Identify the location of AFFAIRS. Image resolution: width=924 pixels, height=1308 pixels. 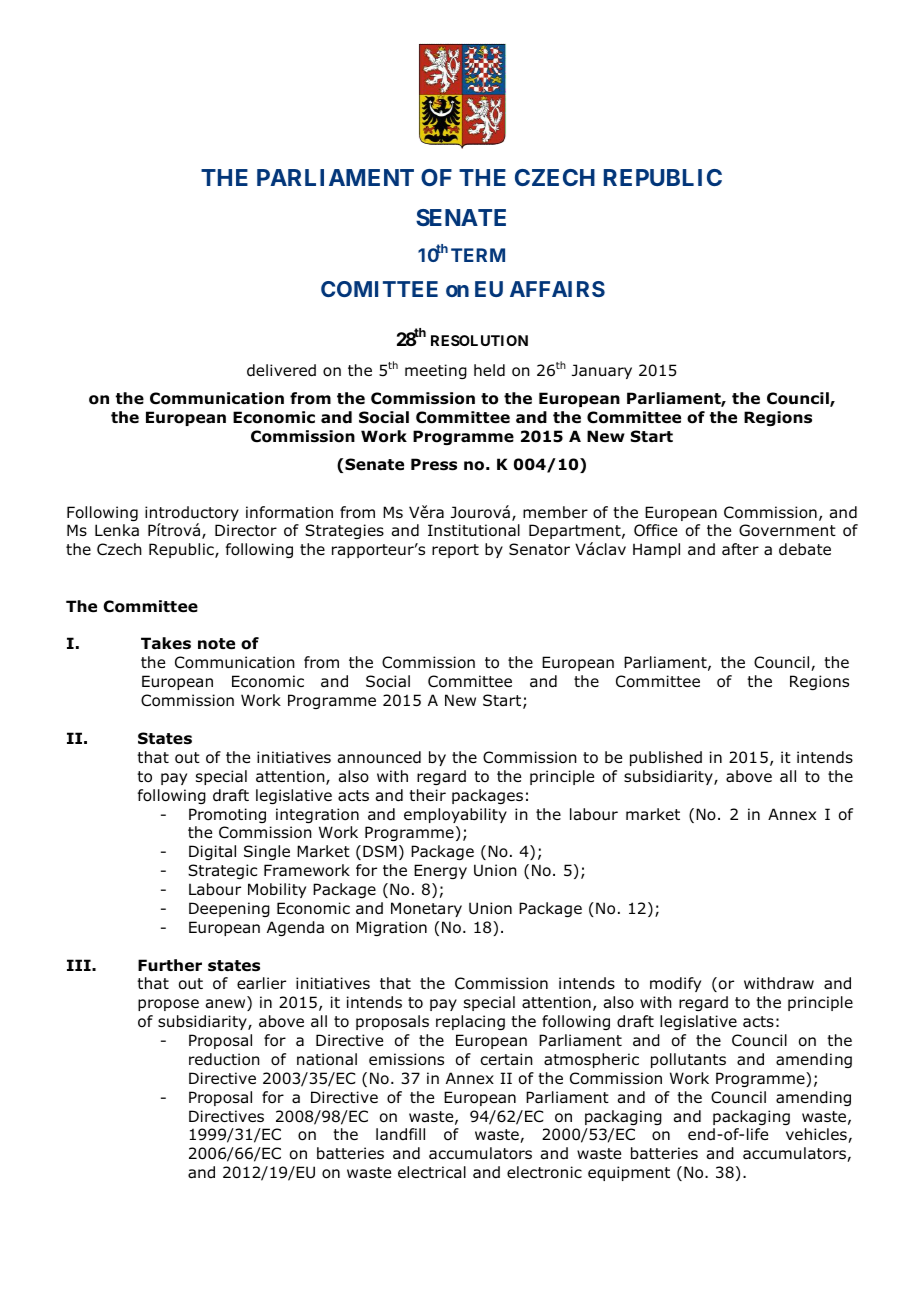
(557, 289).
